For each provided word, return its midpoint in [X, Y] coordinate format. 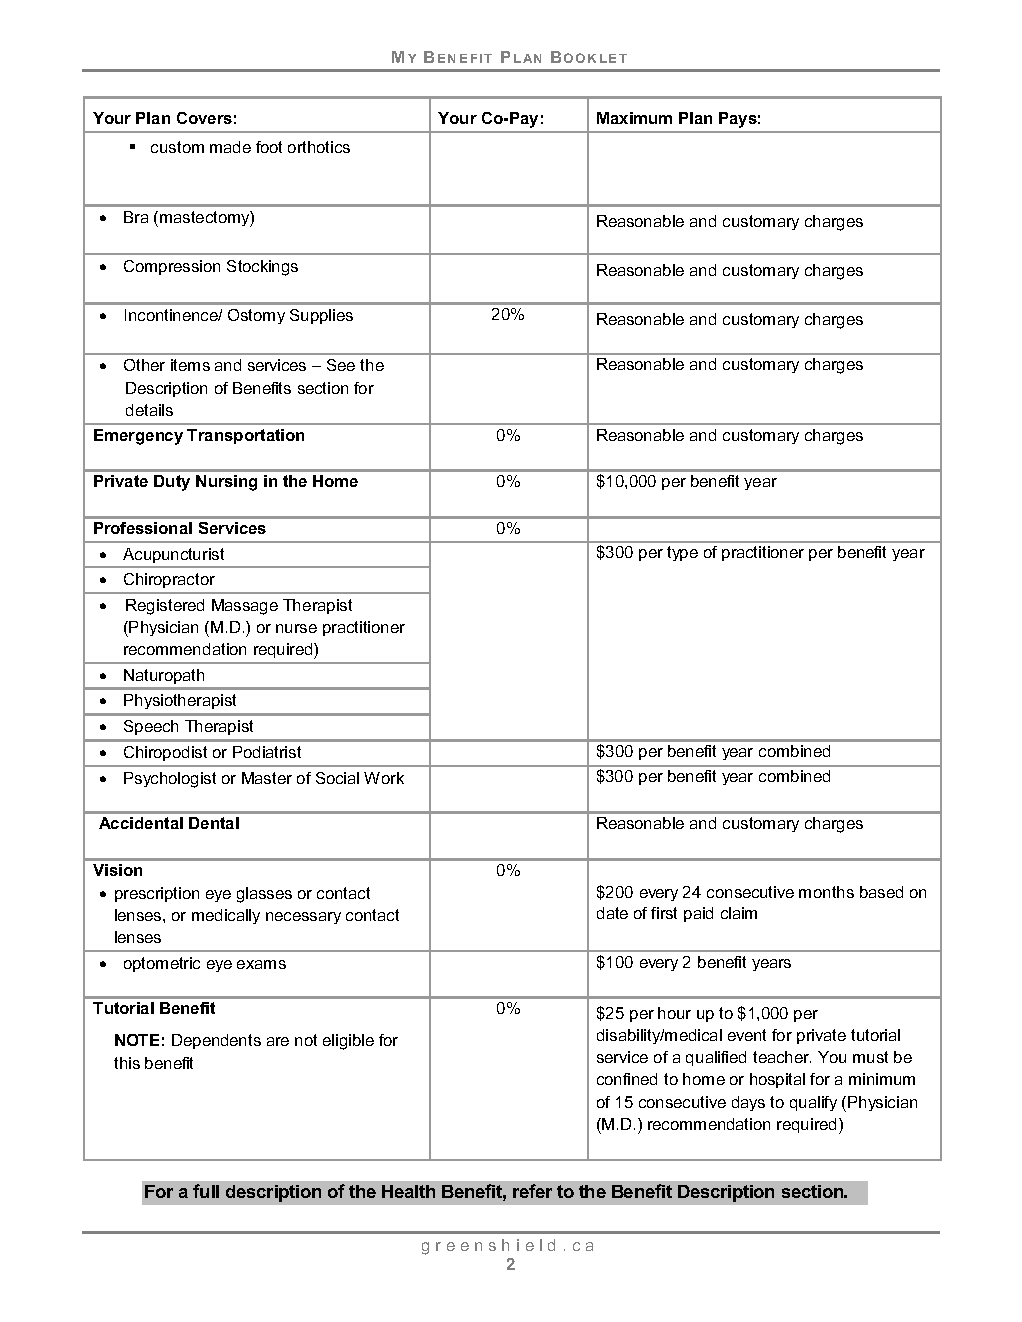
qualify [813, 1103]
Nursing [226, 483]
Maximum [634, 118]
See [341, 365]
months [826, 892]
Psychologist [170, 780]
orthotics [319, 147]
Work [384, 778]
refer [532, 1191]
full [206, 1191]
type [682, 553]
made [230, 147]
